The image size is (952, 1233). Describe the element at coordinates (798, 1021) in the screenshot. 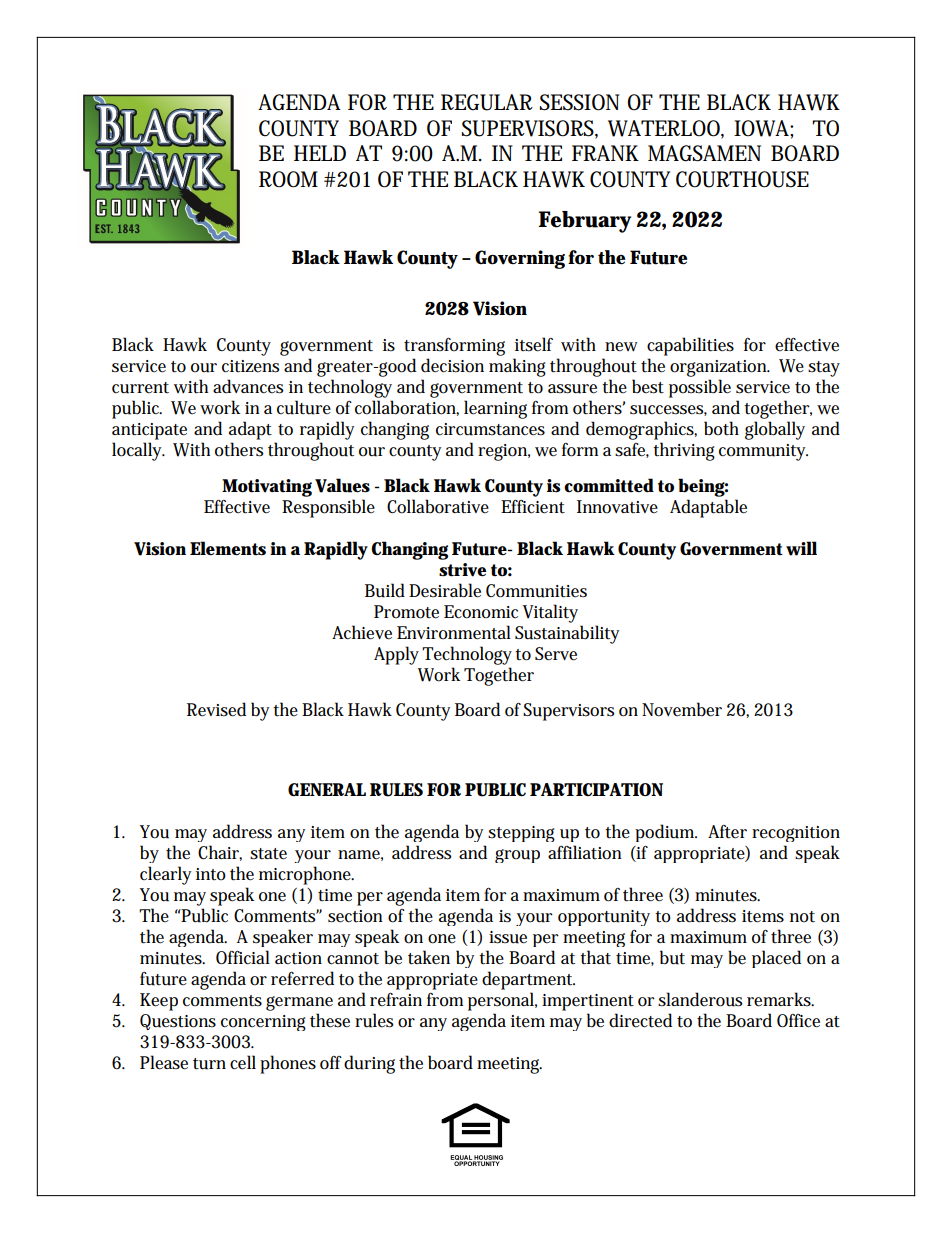

I see `Office` at that location.
